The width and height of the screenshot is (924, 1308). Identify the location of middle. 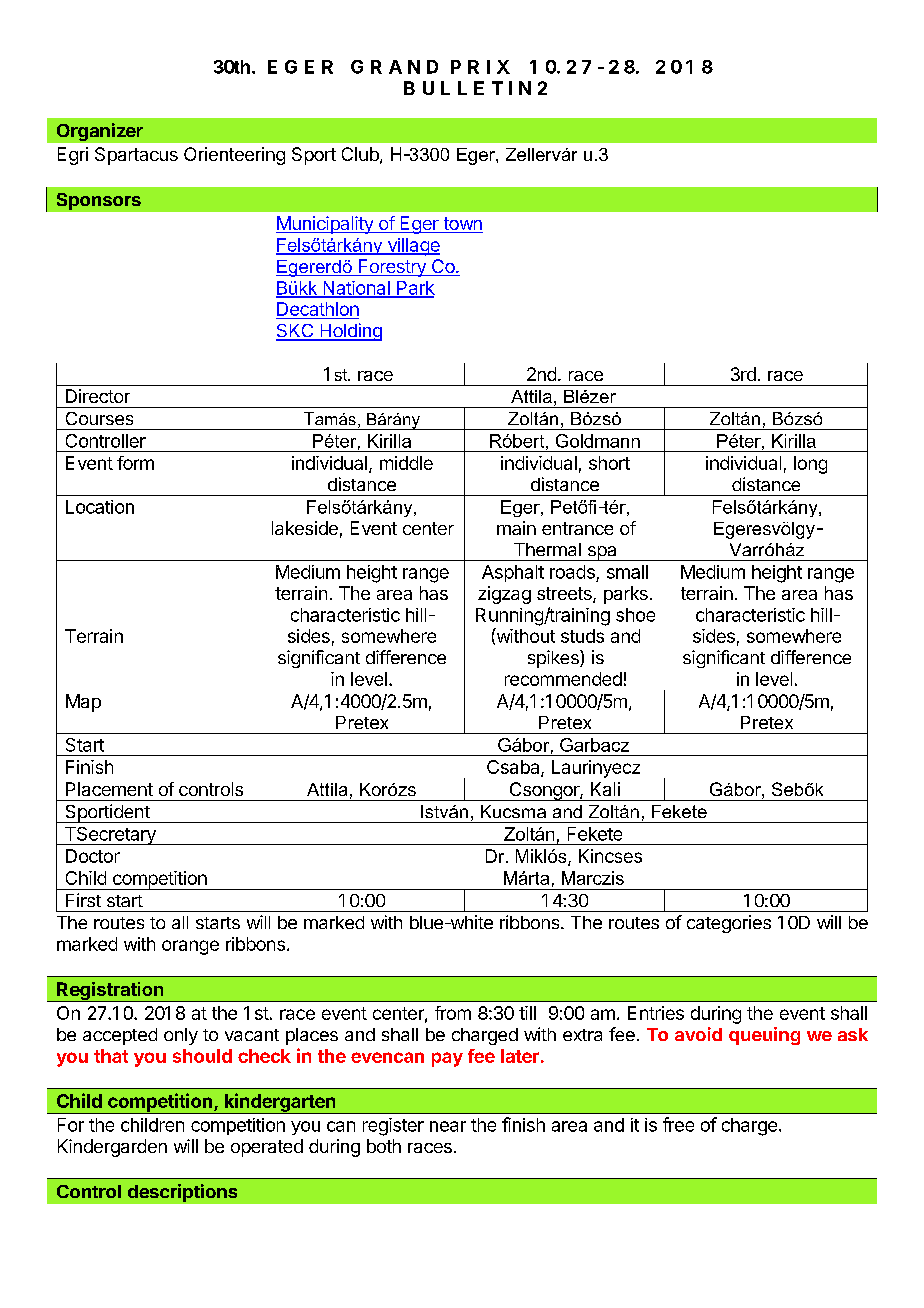
(406, 463).
